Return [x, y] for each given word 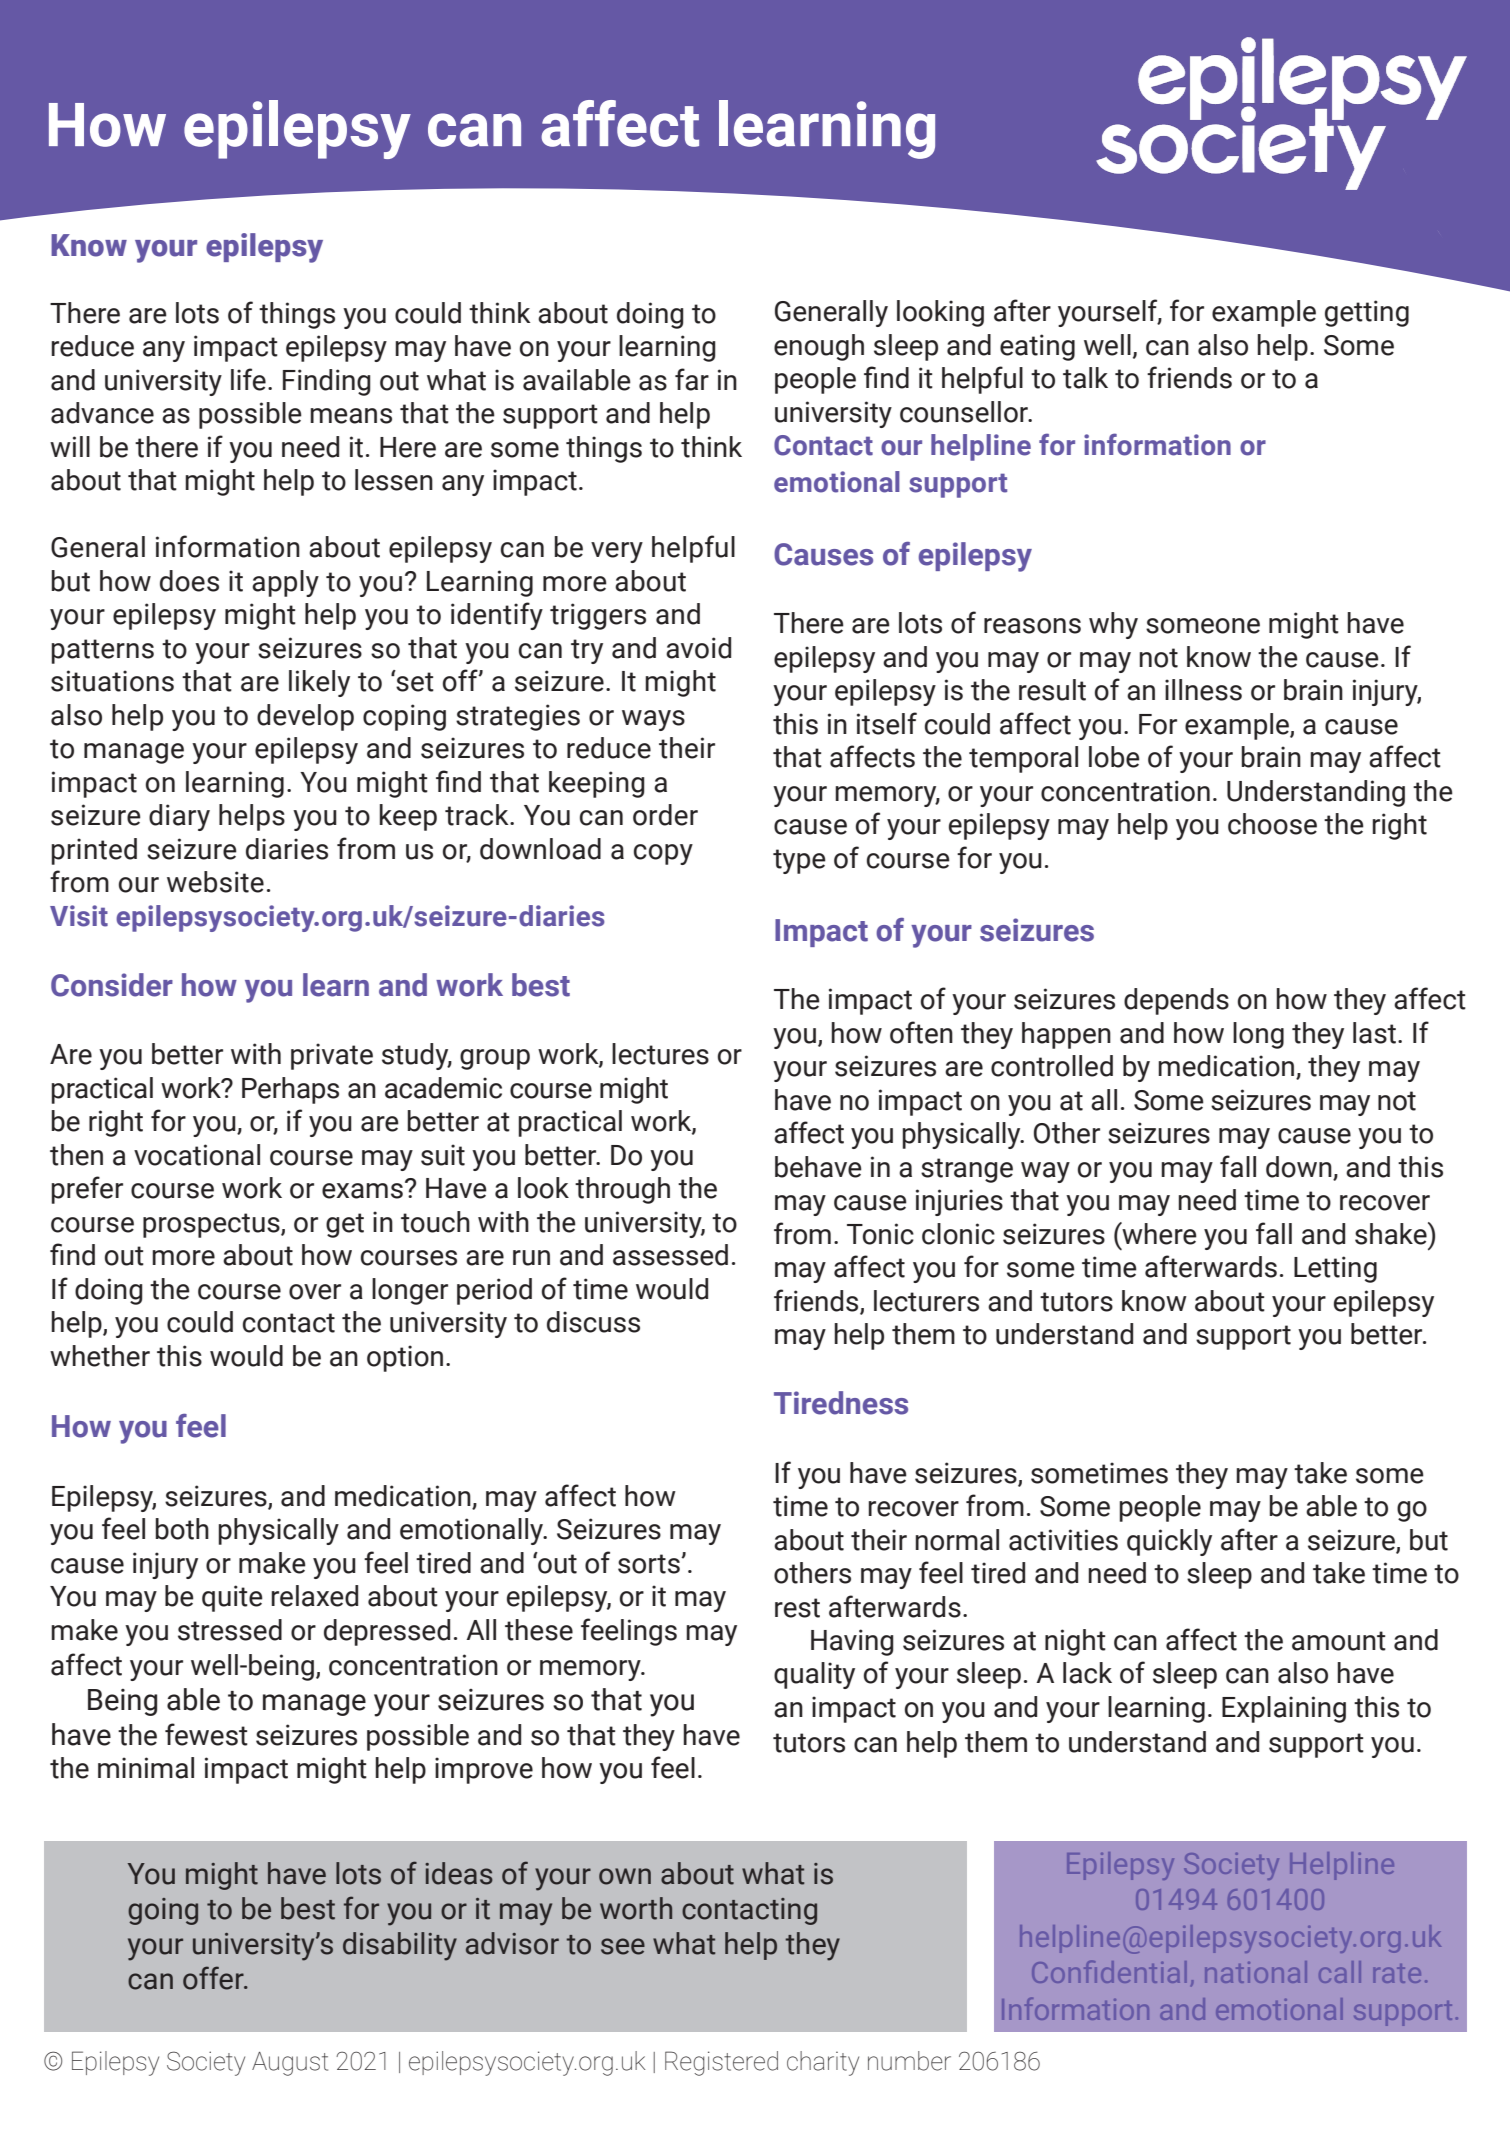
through [622, 1190]
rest [797, 1608]
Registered [721, 2063]
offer [214, 1978]
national [1256, 1972]
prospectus [212, 1225]
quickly [1169, 1542]
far [692, 379]
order [665, 815]
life [248, 379]
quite [232, 1598]
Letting [1335, 1269]
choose [1272, 824]
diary [179, 817]
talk [1085, 378]
